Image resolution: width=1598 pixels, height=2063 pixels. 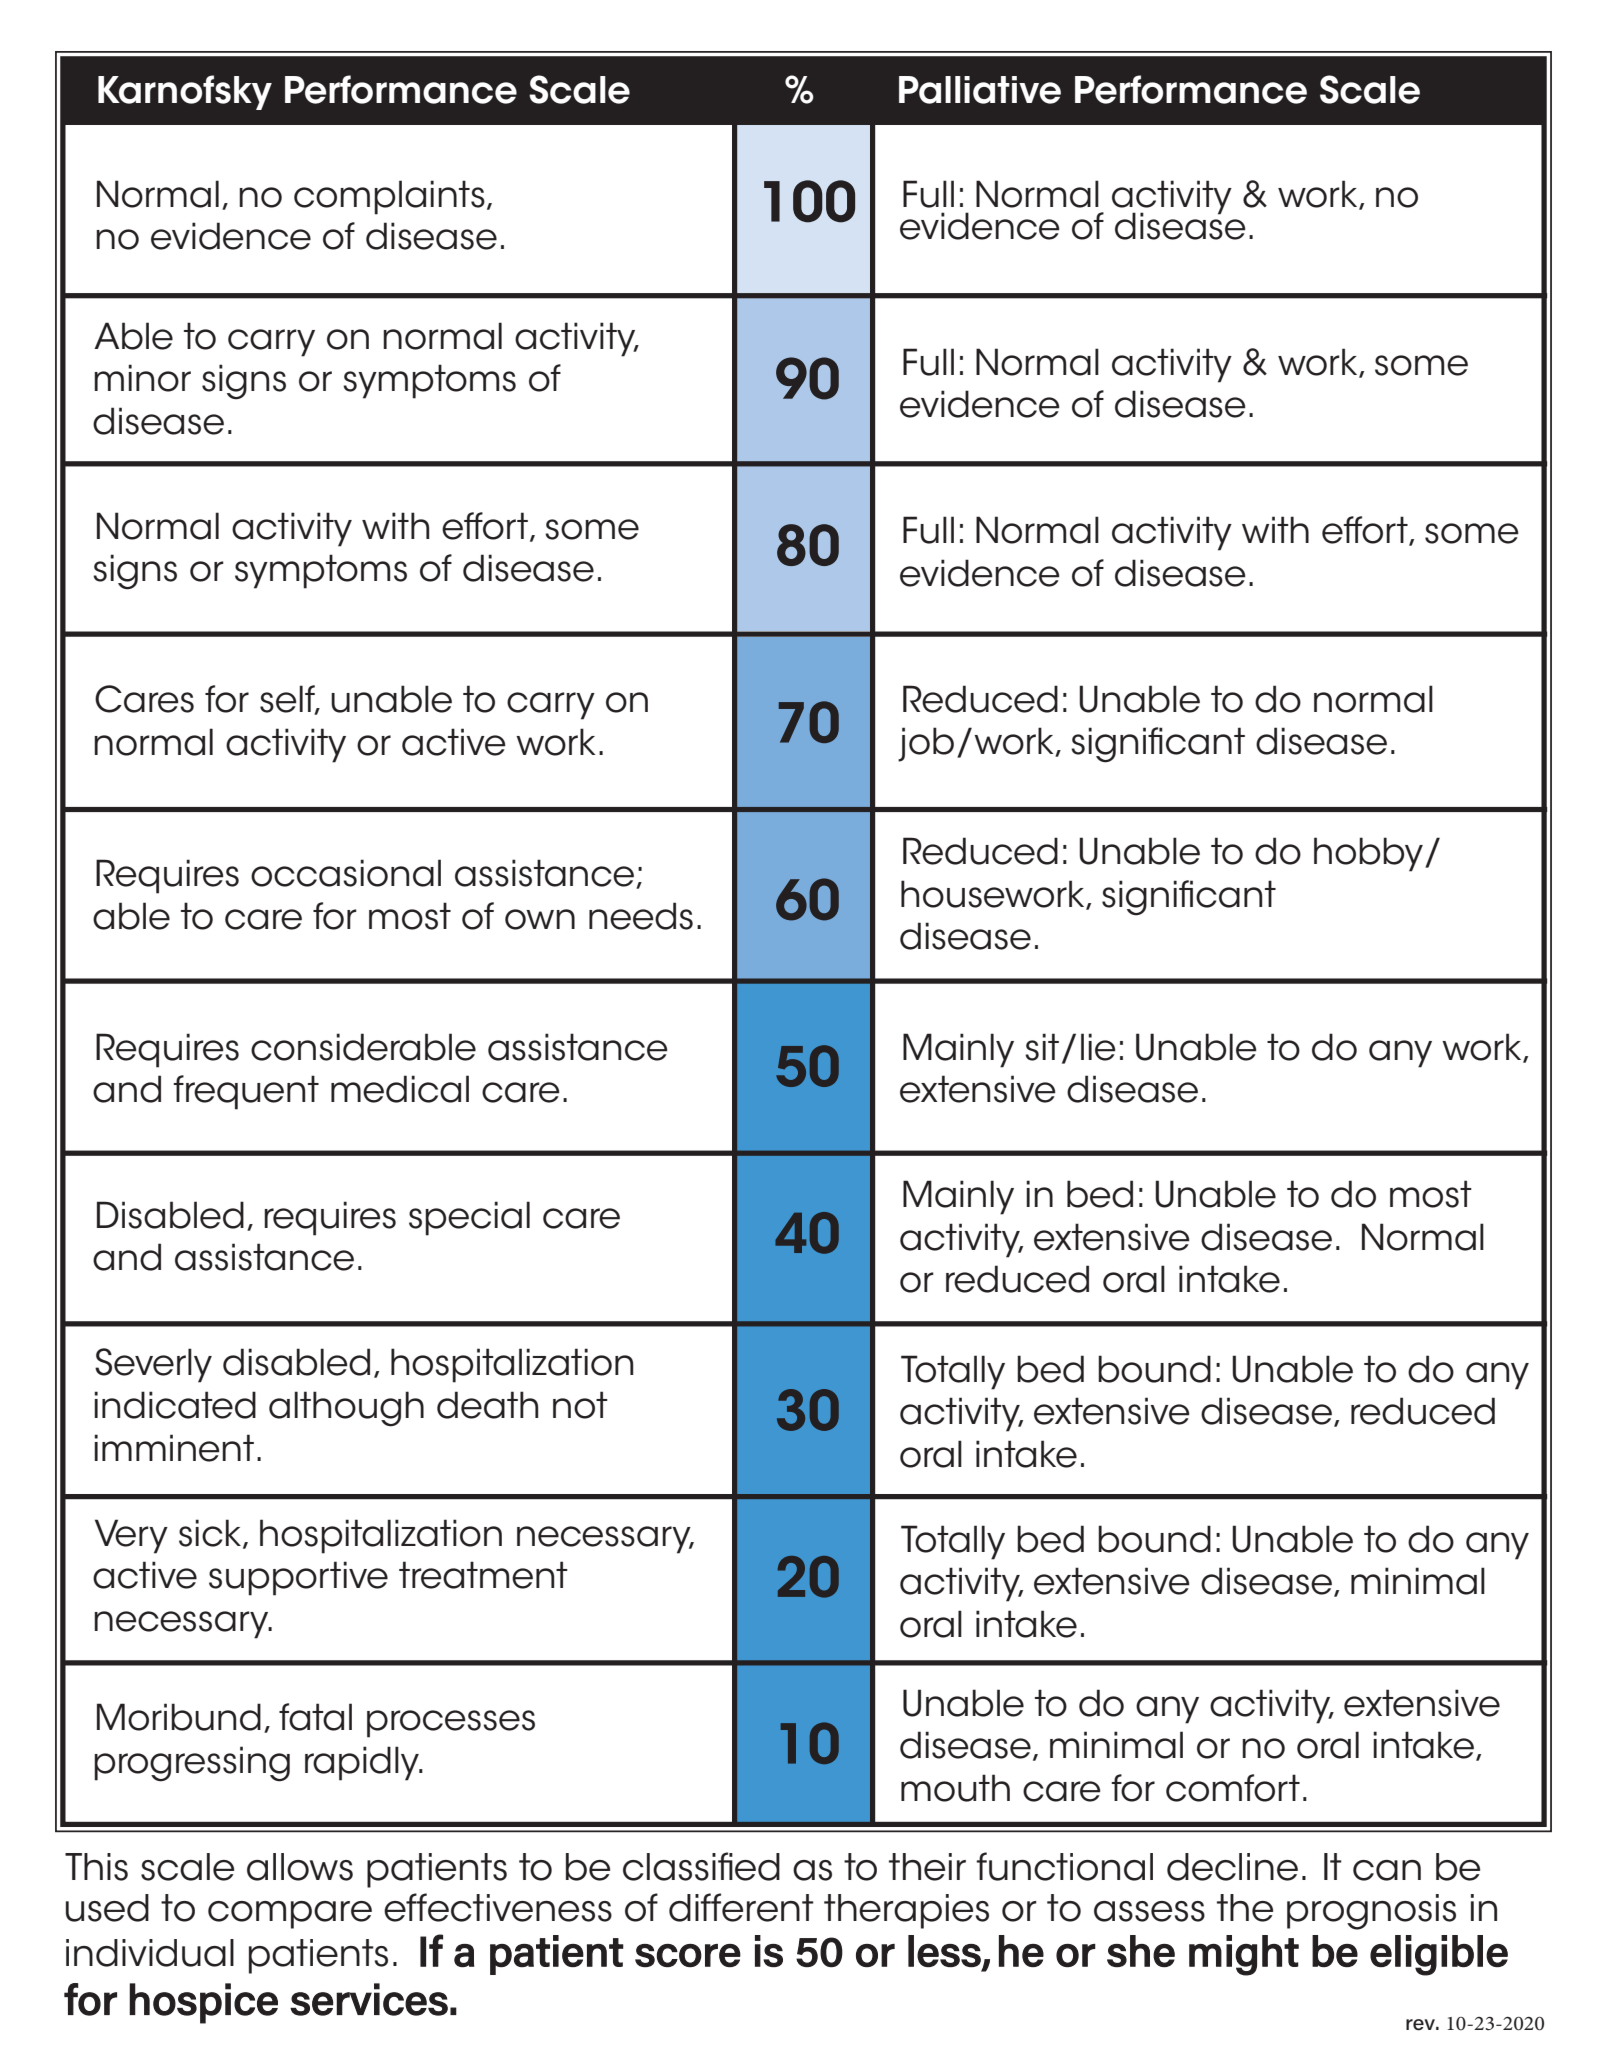 What do you see at coordinates (1233, 1788) in the image?
I see `comfort` at bounding box center [1233, 1788].
